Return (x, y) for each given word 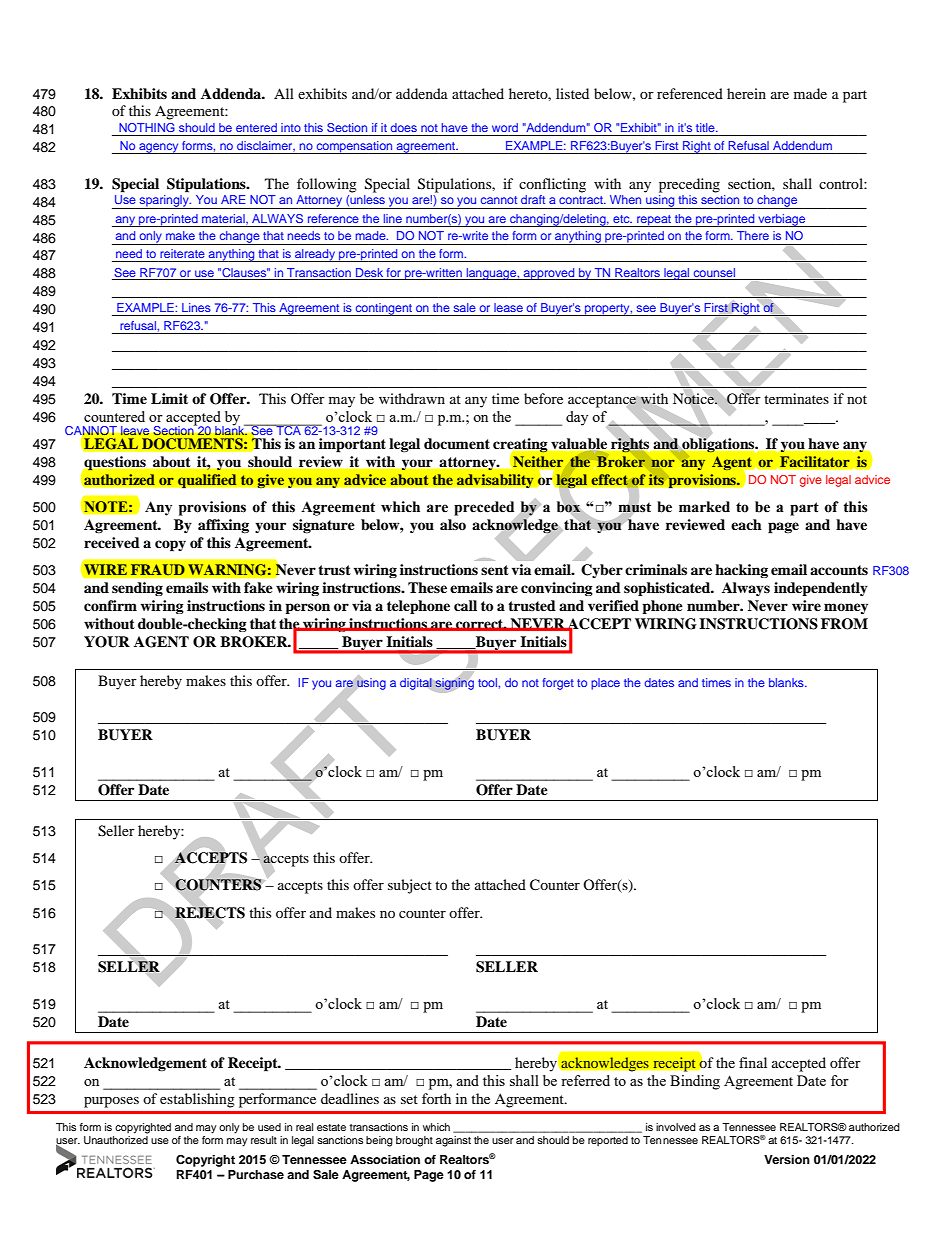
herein (746, 93)
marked (704, 507)
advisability (495, 481)
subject (410, 886)
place (605, 684)
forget (558, 684)
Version (787, 1159)
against (453, 1141)
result (264, 1140)
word (505, 127)
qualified (207, 481)
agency (159, 148)
